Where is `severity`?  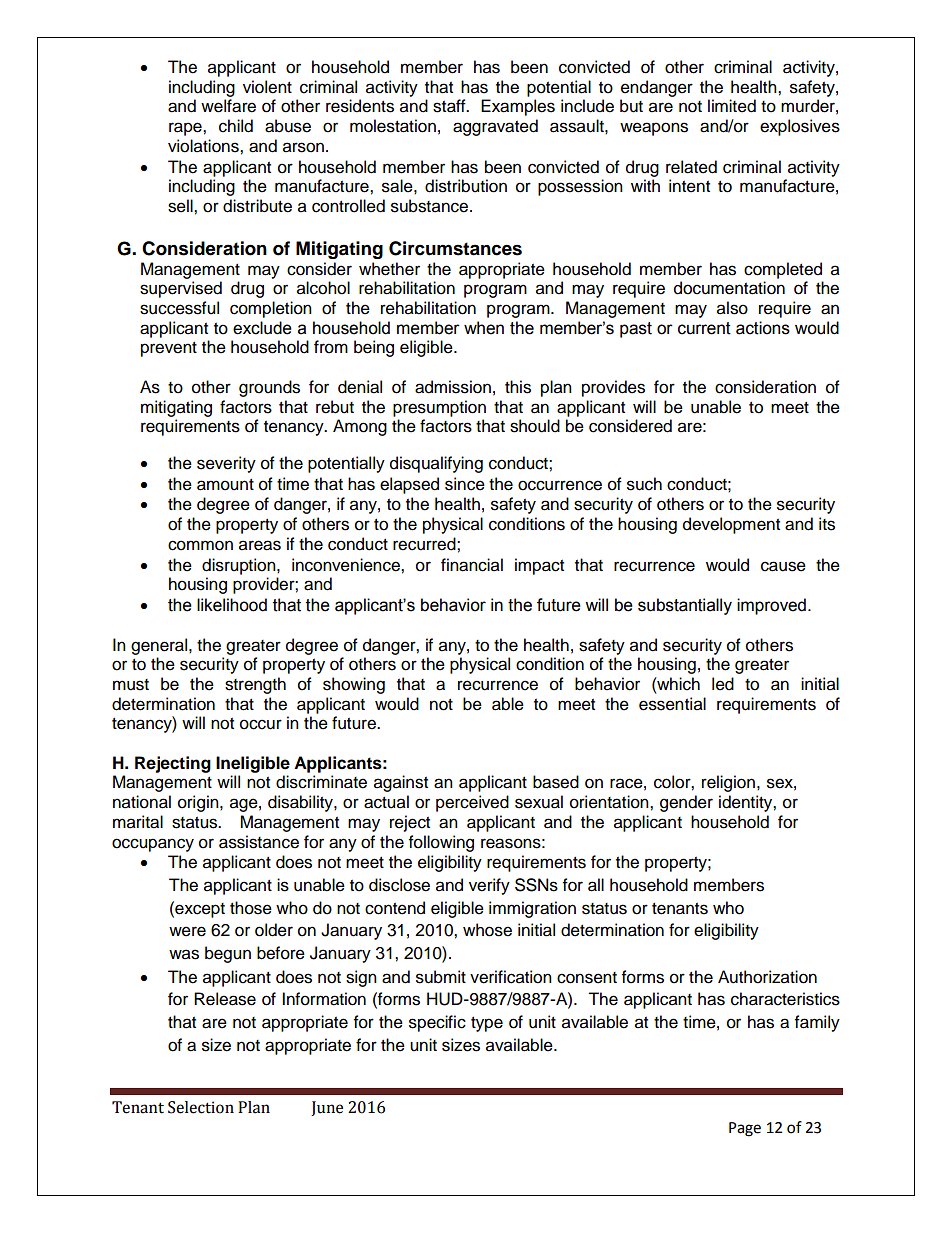 severity is located at coordinates (226, 464).
